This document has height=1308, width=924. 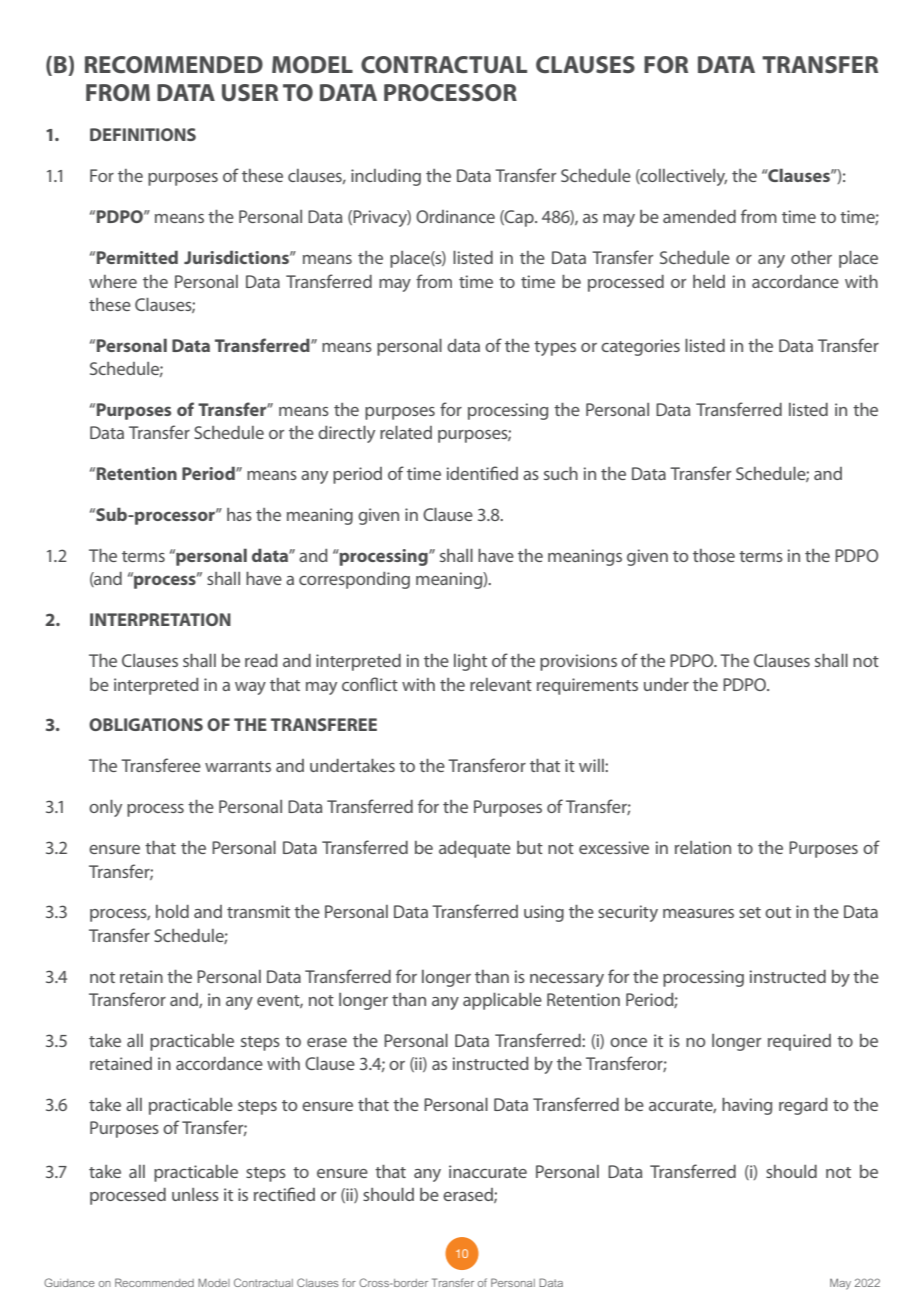 I want to click on DEFINITIONS, so click(x=143, y=134).
